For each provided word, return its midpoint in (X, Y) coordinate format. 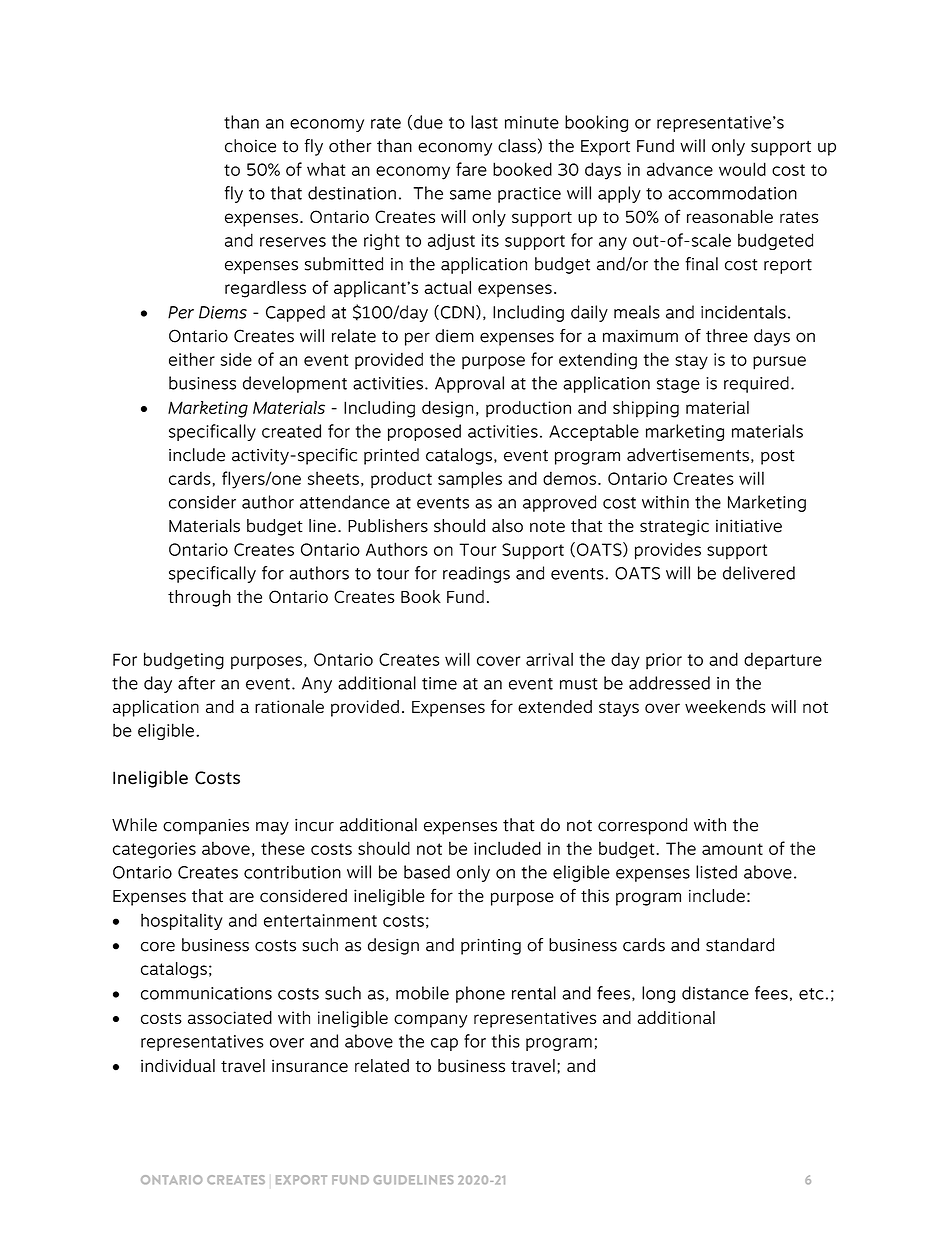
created (291, 431)
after (196, 683)
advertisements (688, 455)
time (439, 683)
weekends (725, 706)
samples (470, 480)
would (742, 169)
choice (250, 146)
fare (471, 169)
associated (230, 1017)
